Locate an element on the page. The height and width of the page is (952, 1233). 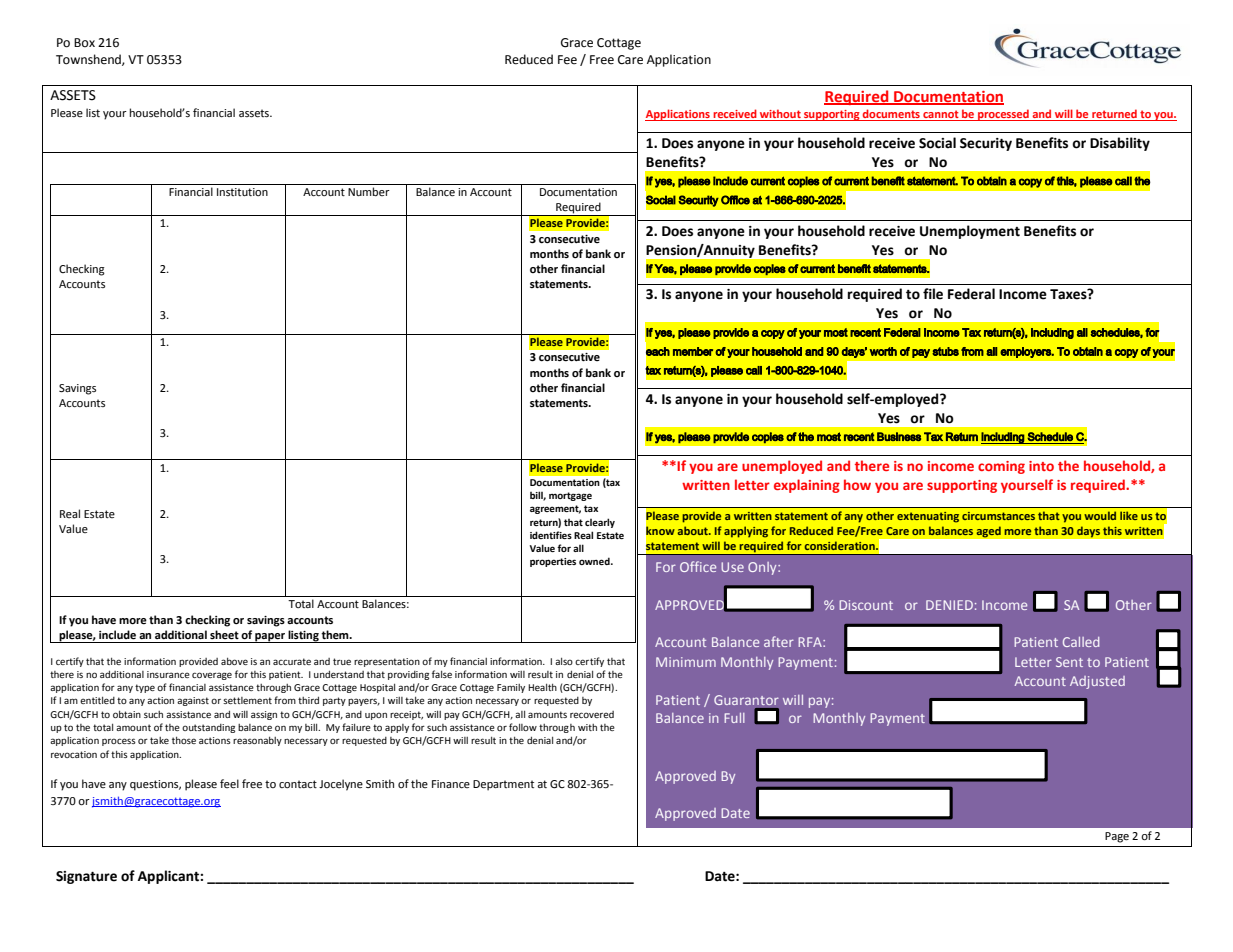
member is located at coordinates (693, 351).
